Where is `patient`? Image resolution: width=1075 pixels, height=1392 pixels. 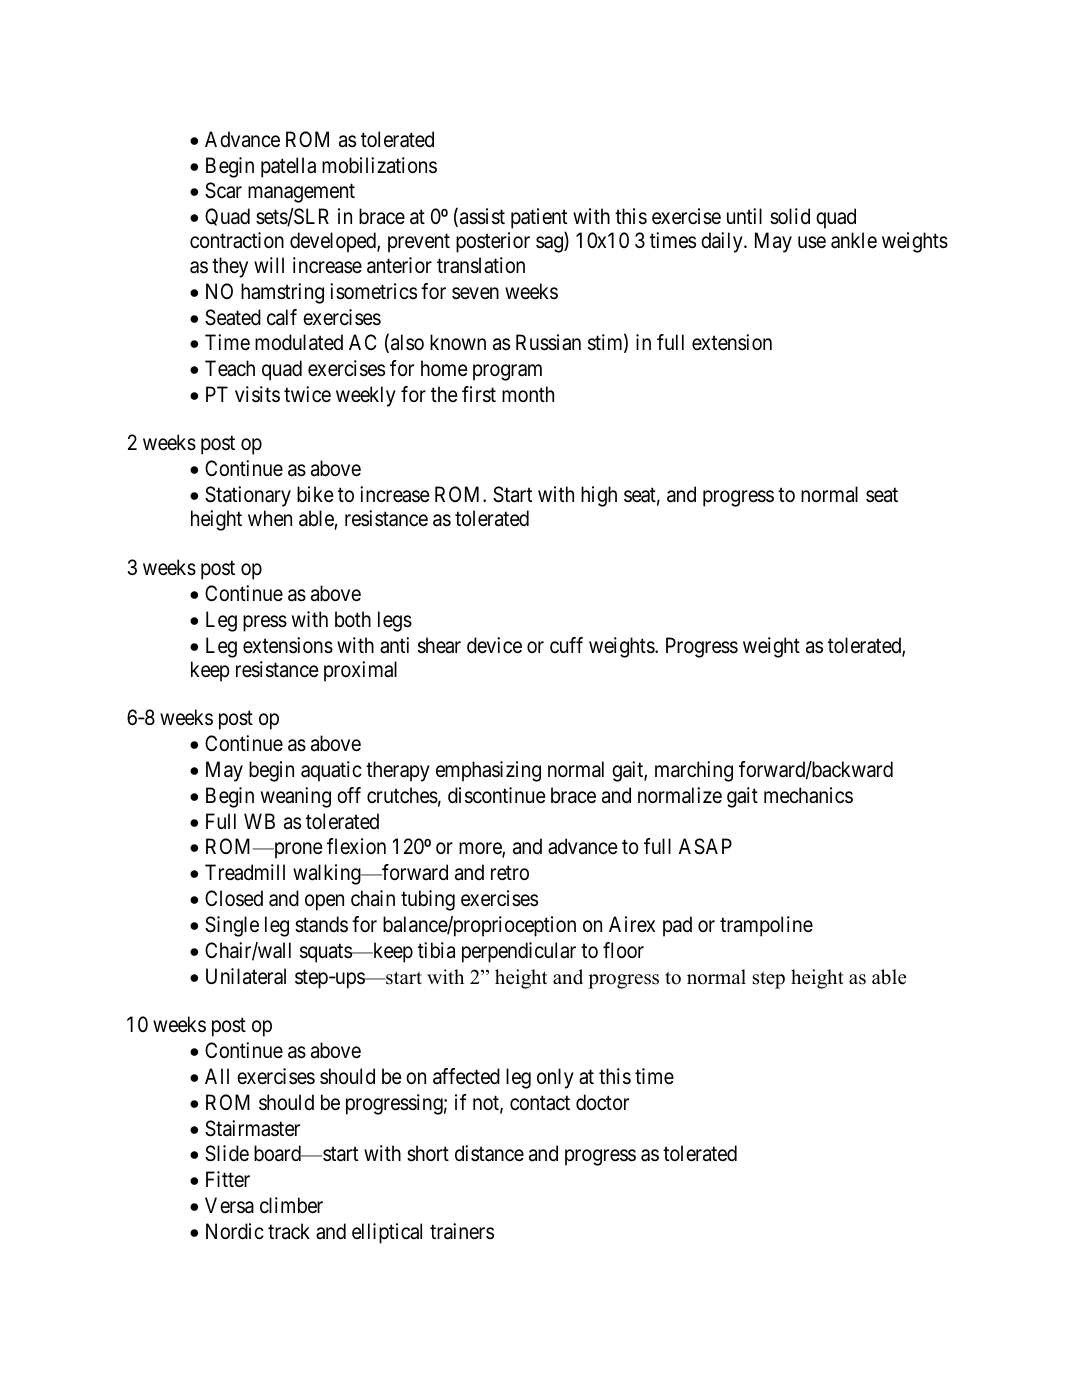 patient is located at coordinates (539, 220).
